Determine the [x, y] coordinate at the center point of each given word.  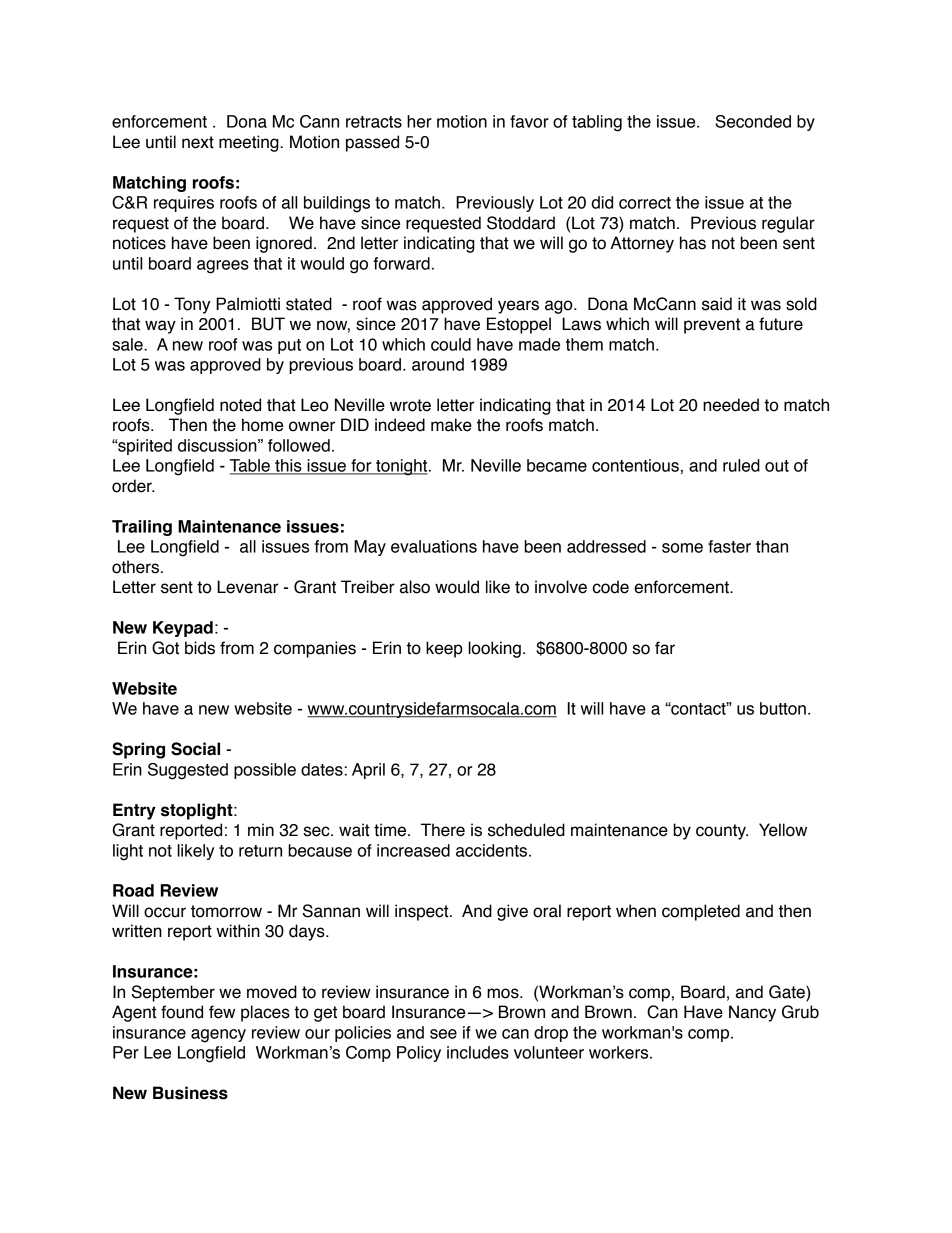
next [198, 142]
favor [529, 121]
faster [729, 546]
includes [478, 1052]
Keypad [183, 629]
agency [218, 1036]
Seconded [753, 121]
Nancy [752, 1013]
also [415, 587]
